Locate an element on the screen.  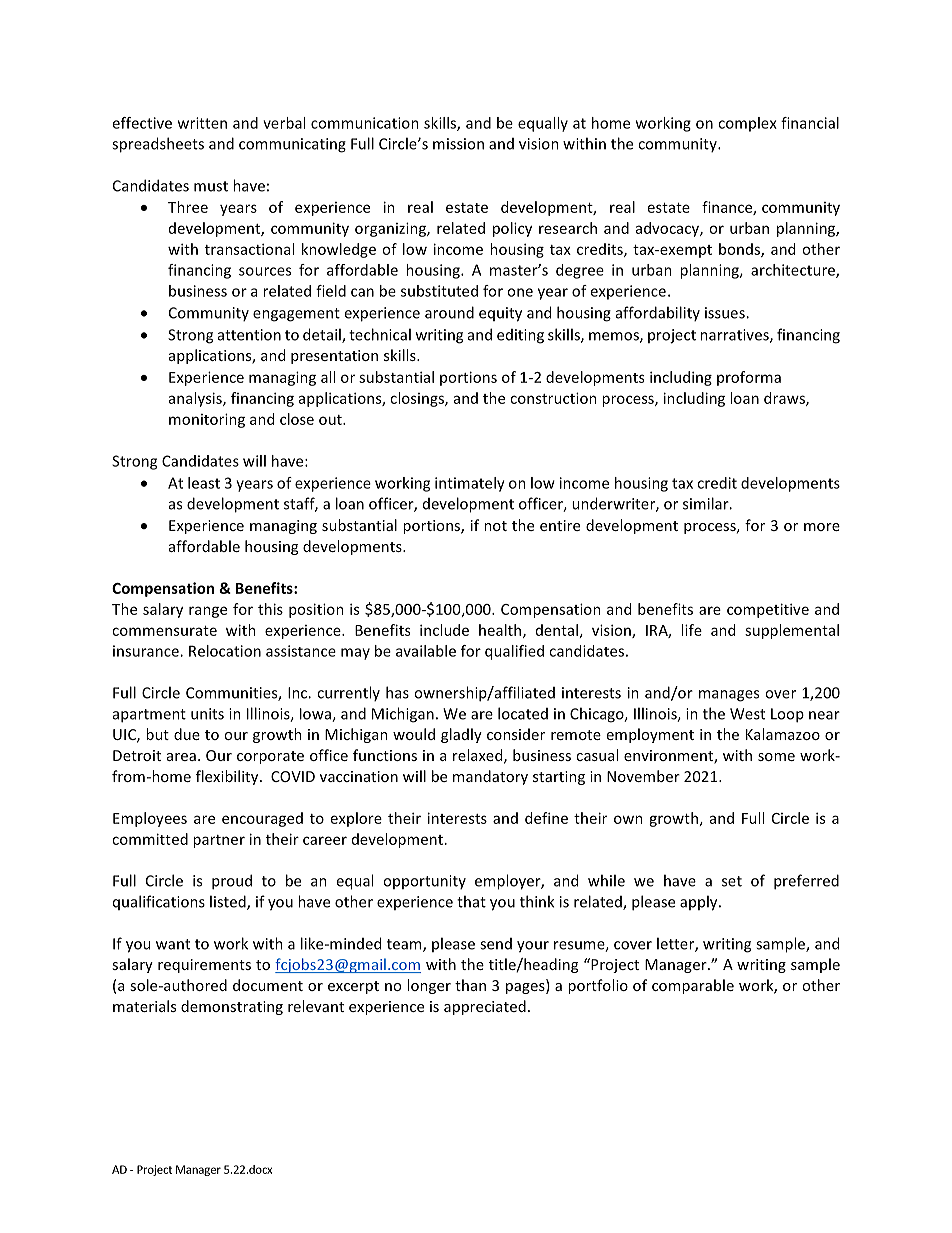
units is located at coordinates (207, 714).
